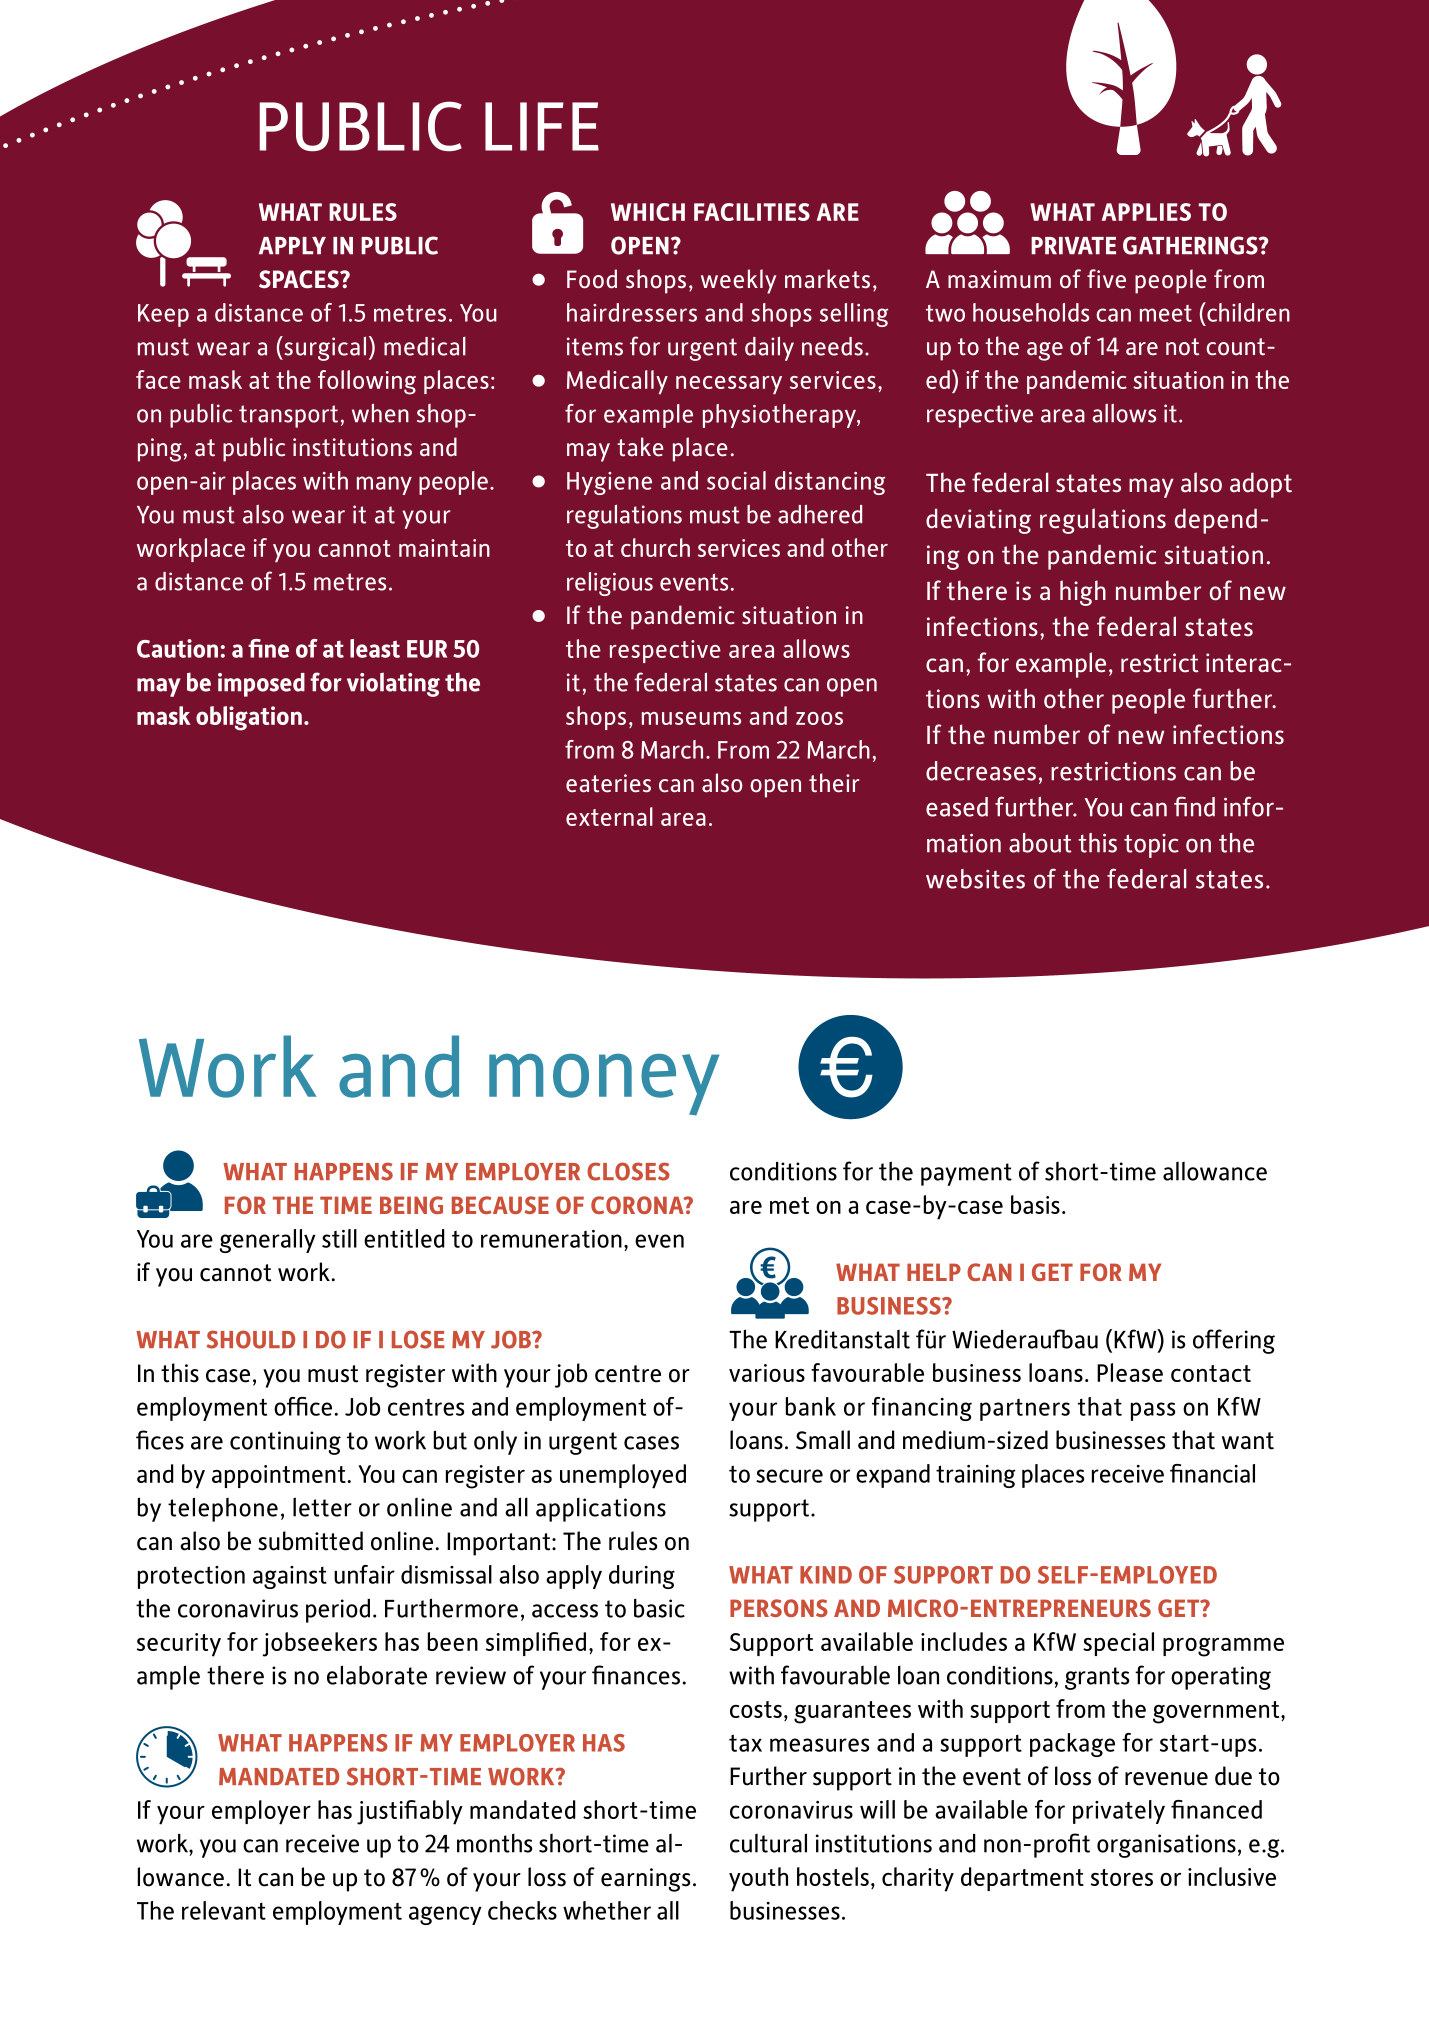  What do you see at coordinates (224, 1910) in the screenshot?
I see `relevant` at bounding box center [224, 1910].
